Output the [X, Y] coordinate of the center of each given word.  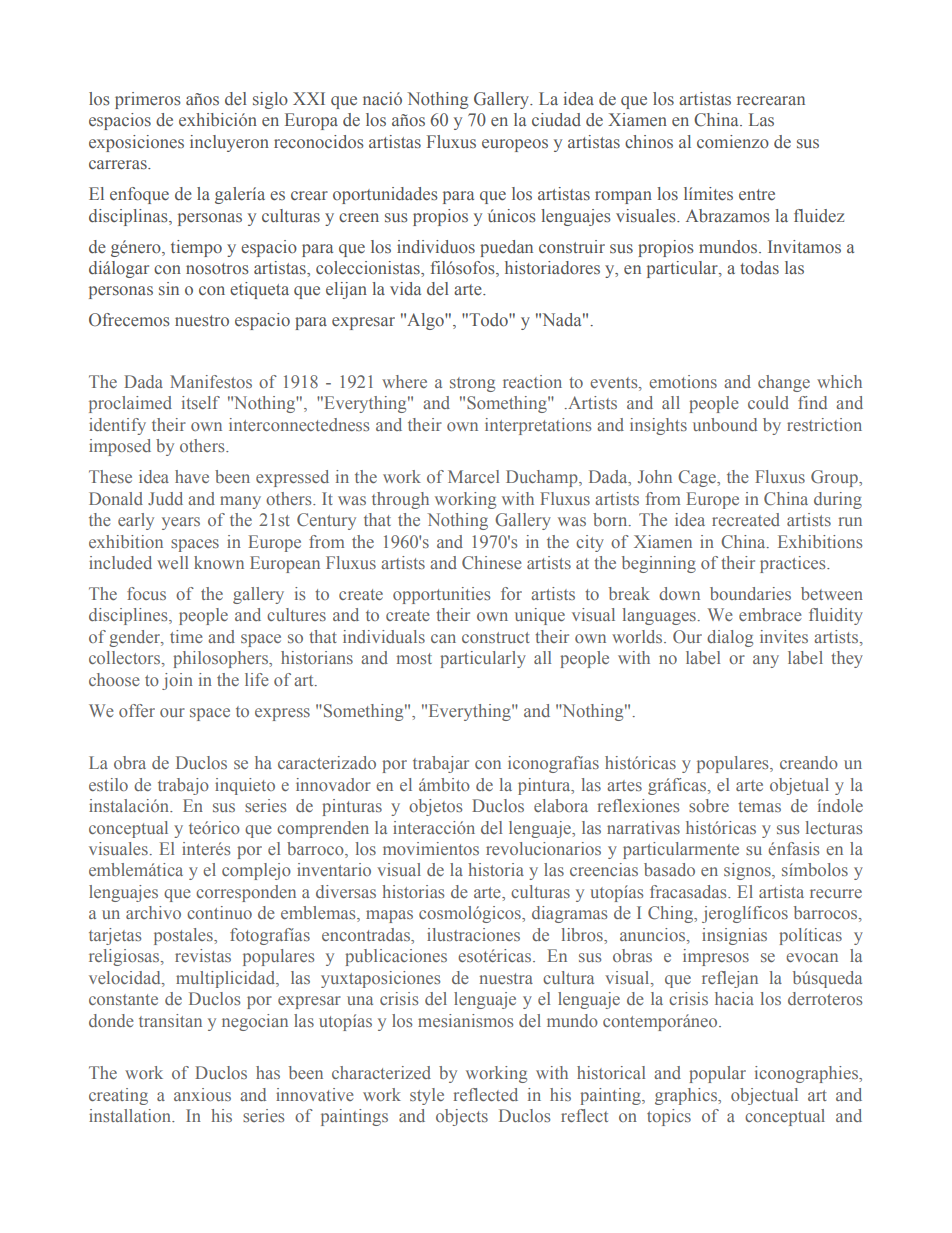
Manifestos [211, 381]
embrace [770, 614]
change [784, 383]
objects [462, 1117]
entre [757, 195]
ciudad [556, 119]
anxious [202, 1094]
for [511, 593]
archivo [153, 912]
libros [583, 934]
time [186, 636]
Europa [311, 121]
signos [748, 871]
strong [472, 384]
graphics [687, 1096]
